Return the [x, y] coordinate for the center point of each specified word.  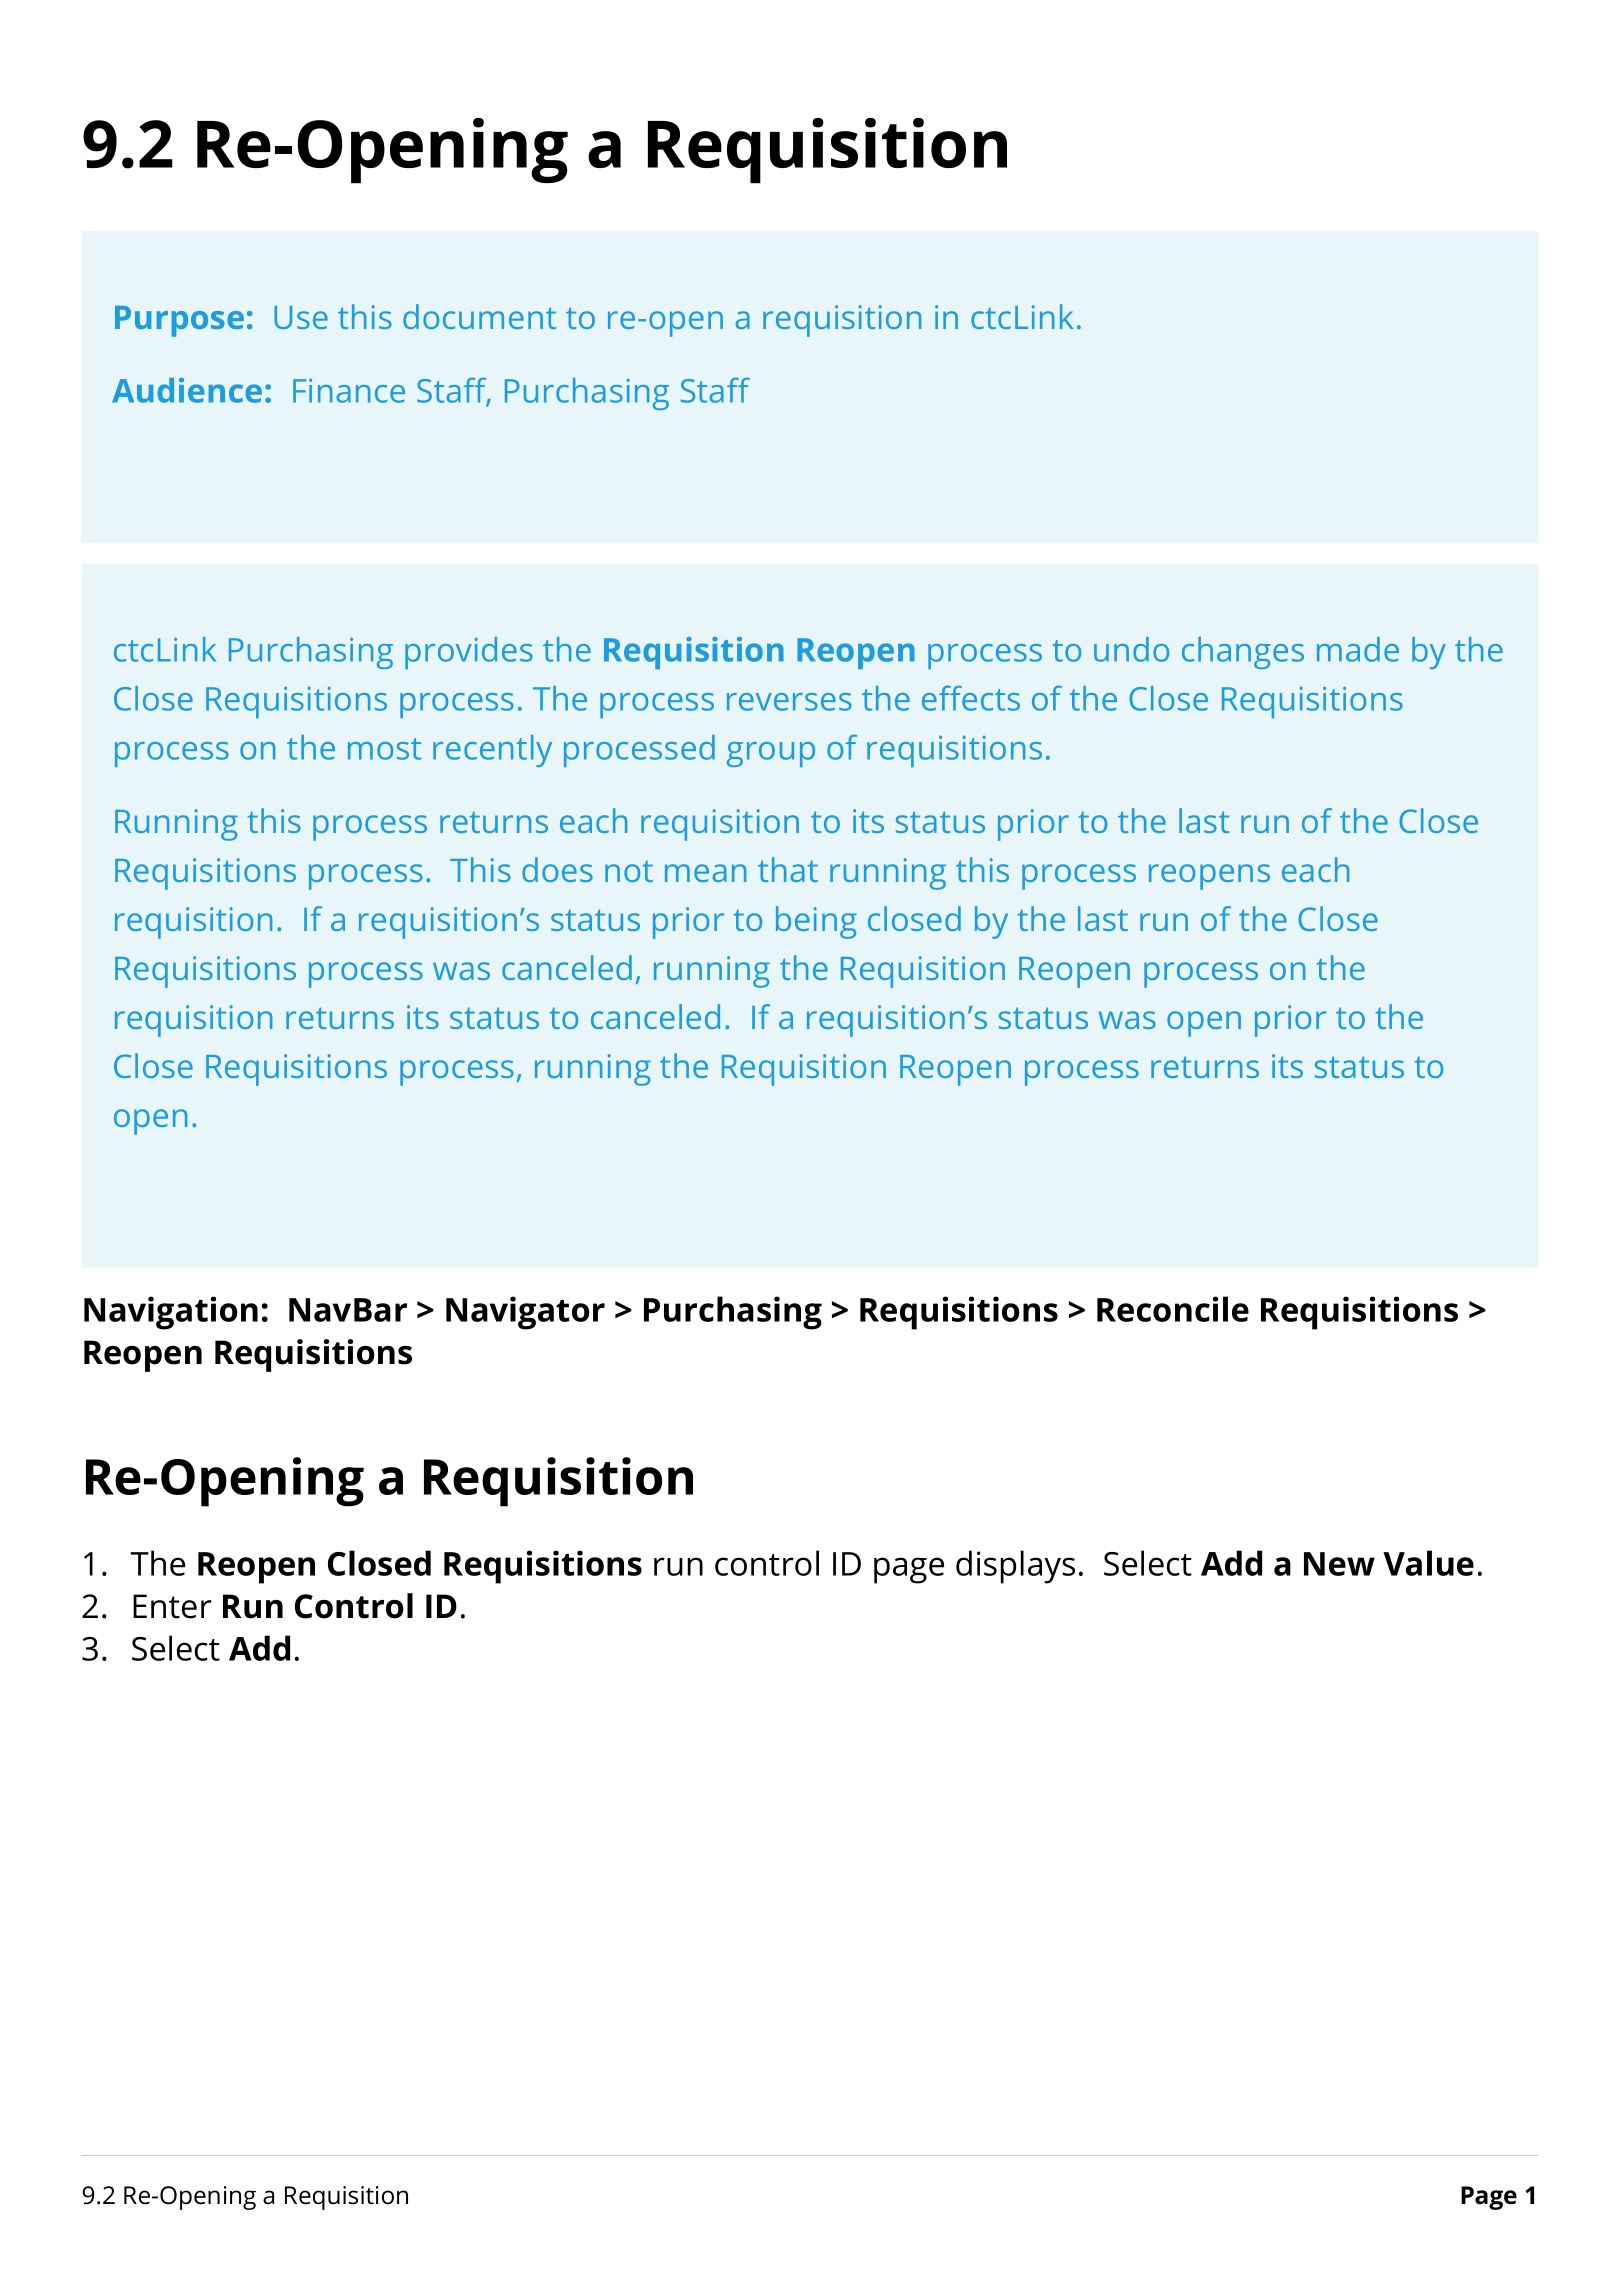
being [816, 922]
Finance [349, 391]
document [479, 316]
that [788, 869]
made [1358, 649]
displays [1015, 1567]
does [557, 869]
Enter [172, 1606]
